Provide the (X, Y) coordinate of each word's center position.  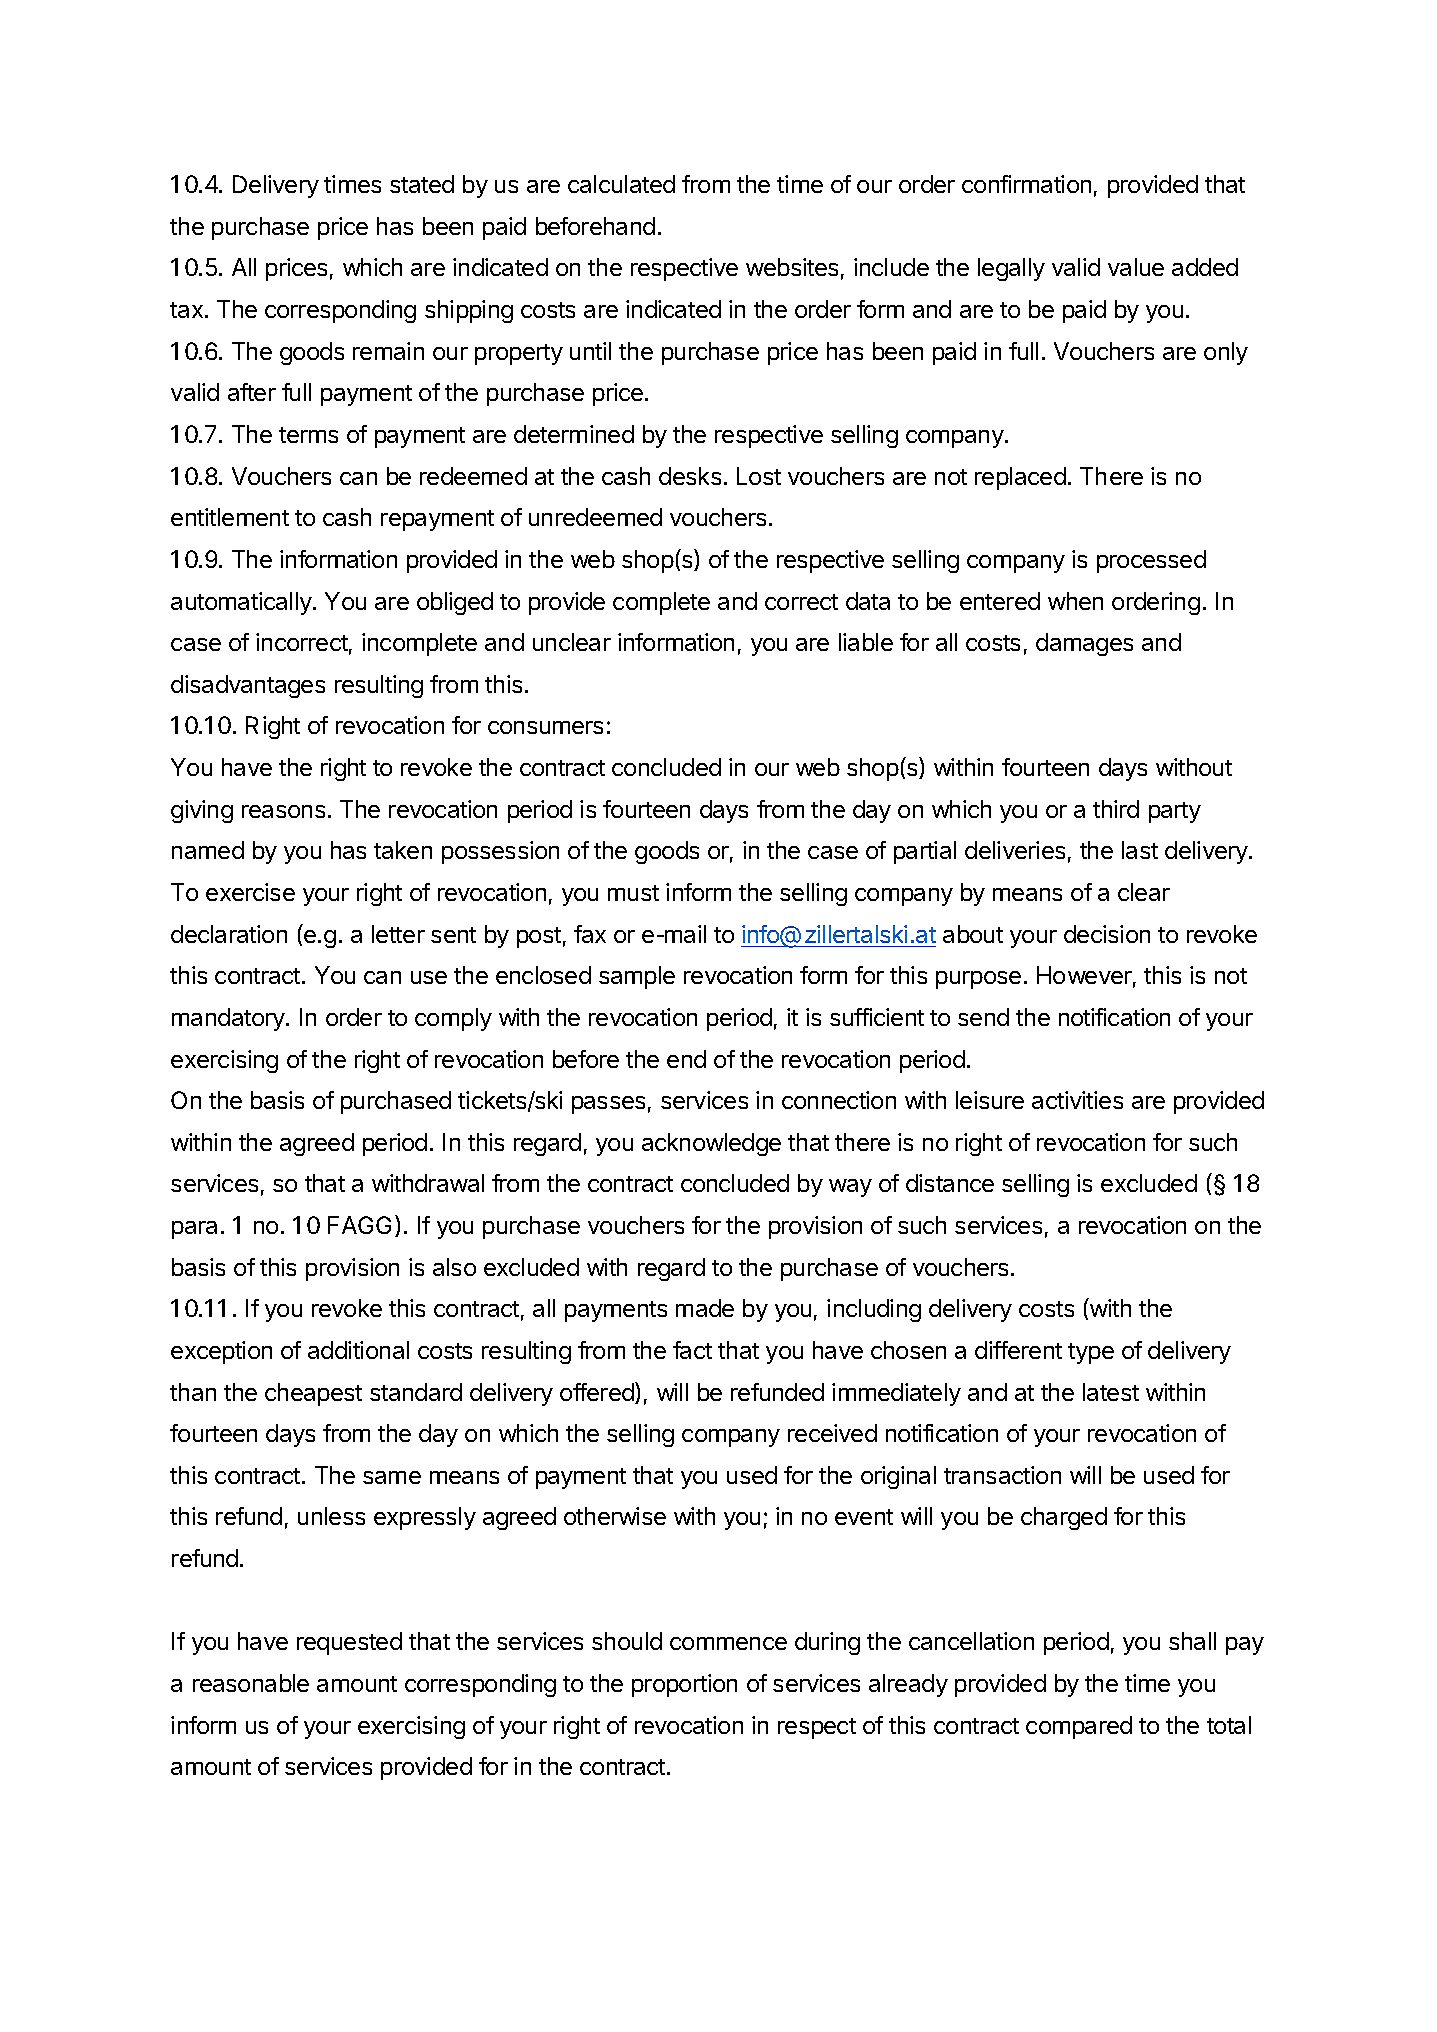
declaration (229, 934)
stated (422, 184)
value (1136, 267)
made (705, 1308)
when (1075, 601)
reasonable (251, 1683)
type (1091, 1353)
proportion (684, 1685)
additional (358, 1350)
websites (792, 267)
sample (637, 977)
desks (690, 476)
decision (1107, 934)
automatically (242, 603)
